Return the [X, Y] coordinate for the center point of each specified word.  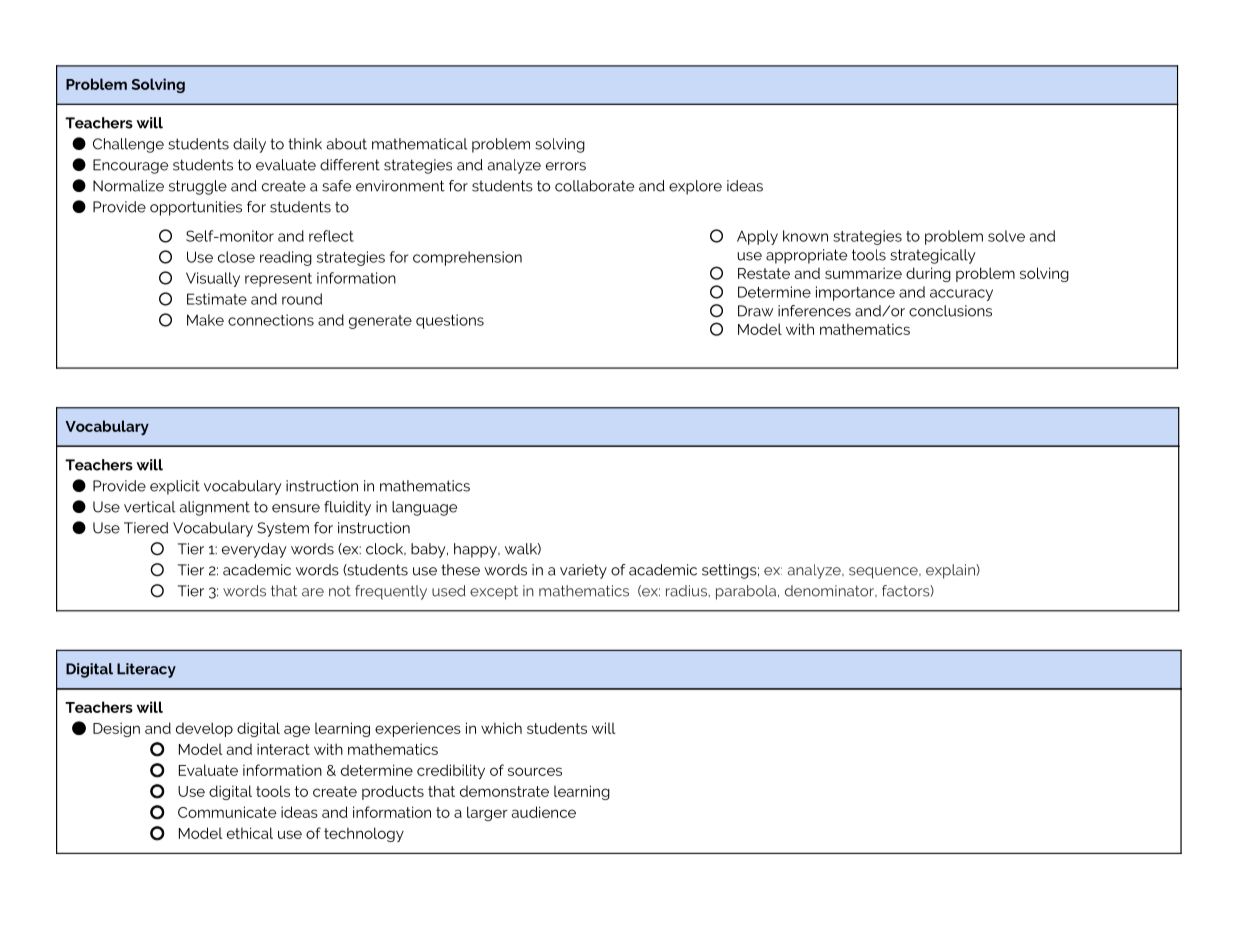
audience [543, 812]
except [494, 592]
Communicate [227, 812]
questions [450, 321]
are [313, 592]
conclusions [950, 311]
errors [566, 166]
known [805, 236]
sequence [884, 573]
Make [205, 320]
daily [249, 145]
